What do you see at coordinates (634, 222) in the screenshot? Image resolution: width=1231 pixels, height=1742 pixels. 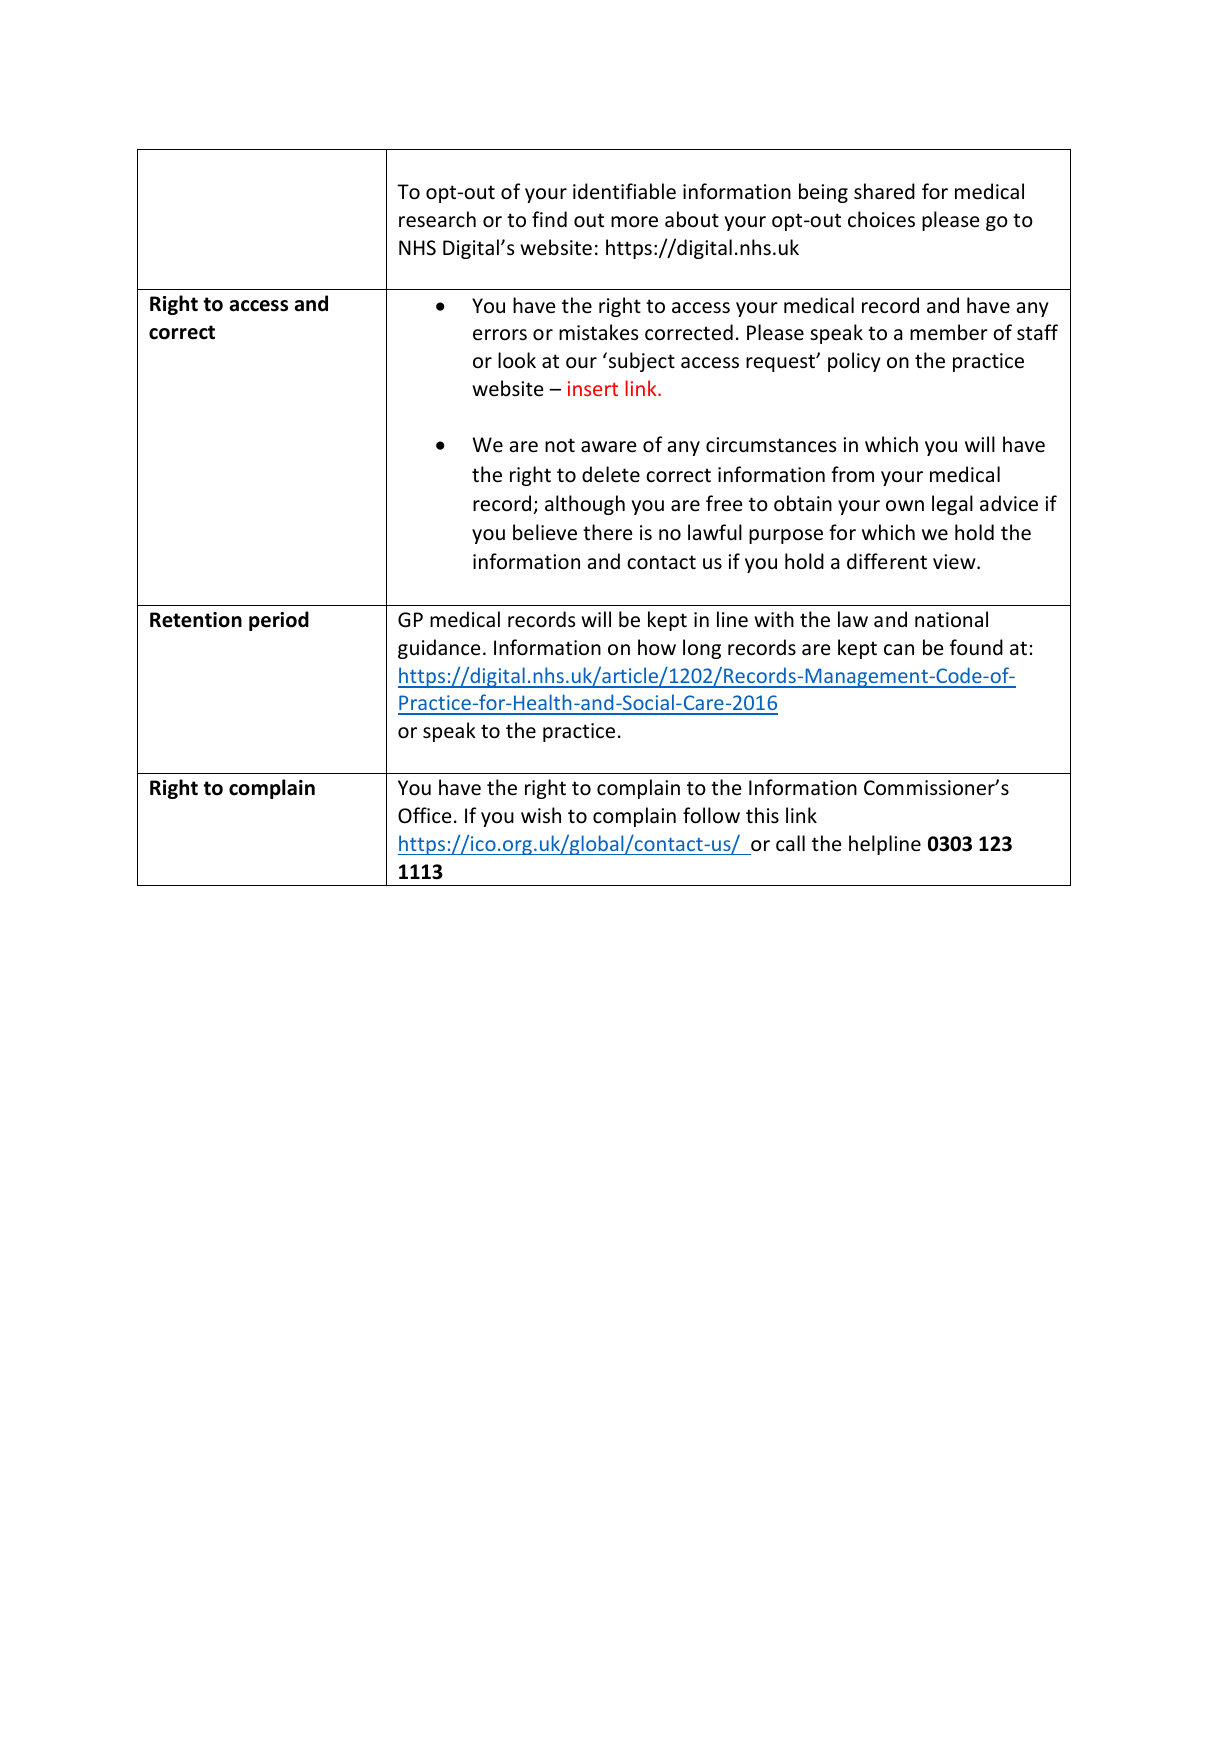 I see `more` at bounding box center [634, 222].
